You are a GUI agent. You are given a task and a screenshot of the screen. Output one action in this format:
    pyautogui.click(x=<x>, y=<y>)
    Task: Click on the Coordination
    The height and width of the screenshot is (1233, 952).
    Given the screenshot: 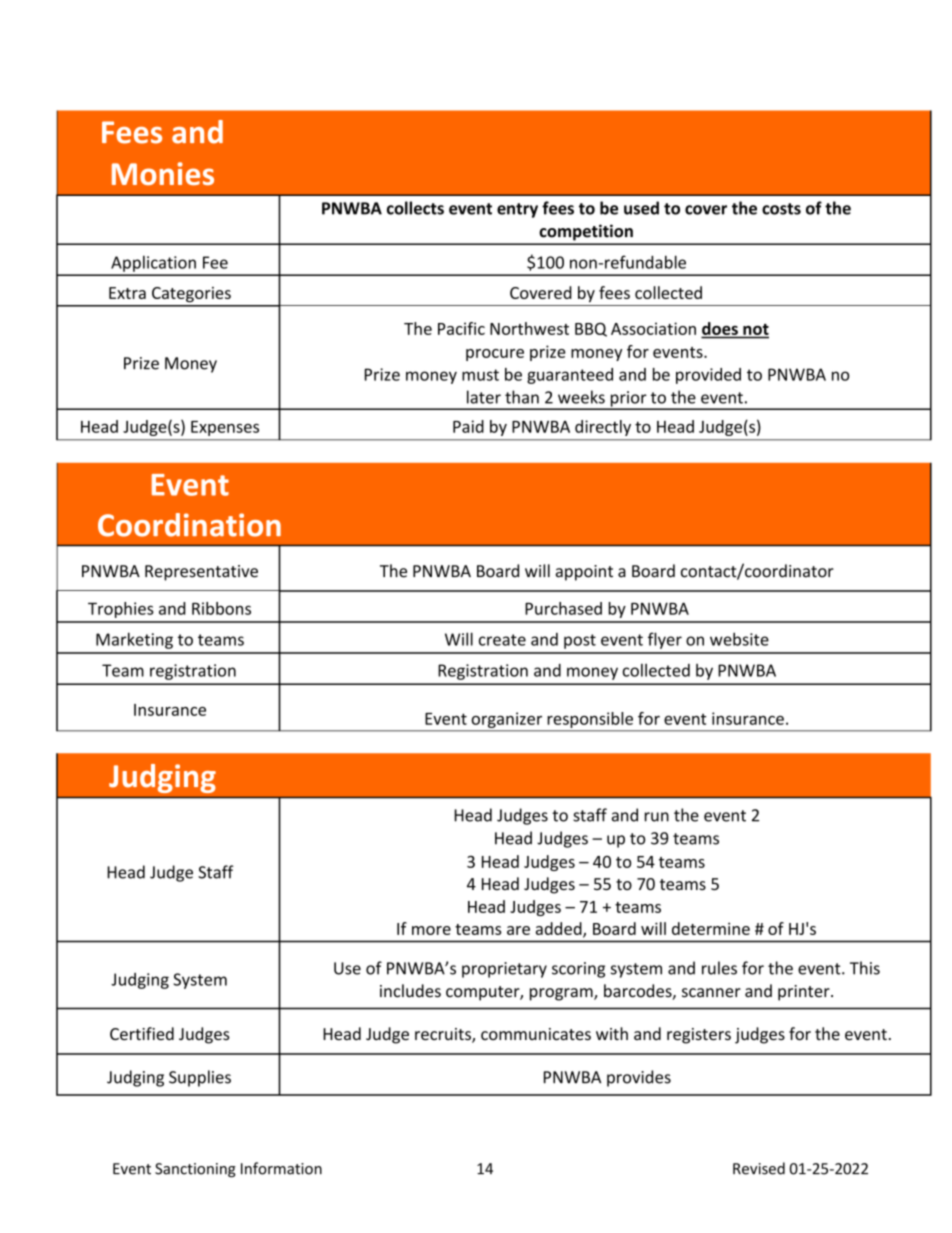 What is the action you would take?
    pyautogui.click(x=189, y=525)
